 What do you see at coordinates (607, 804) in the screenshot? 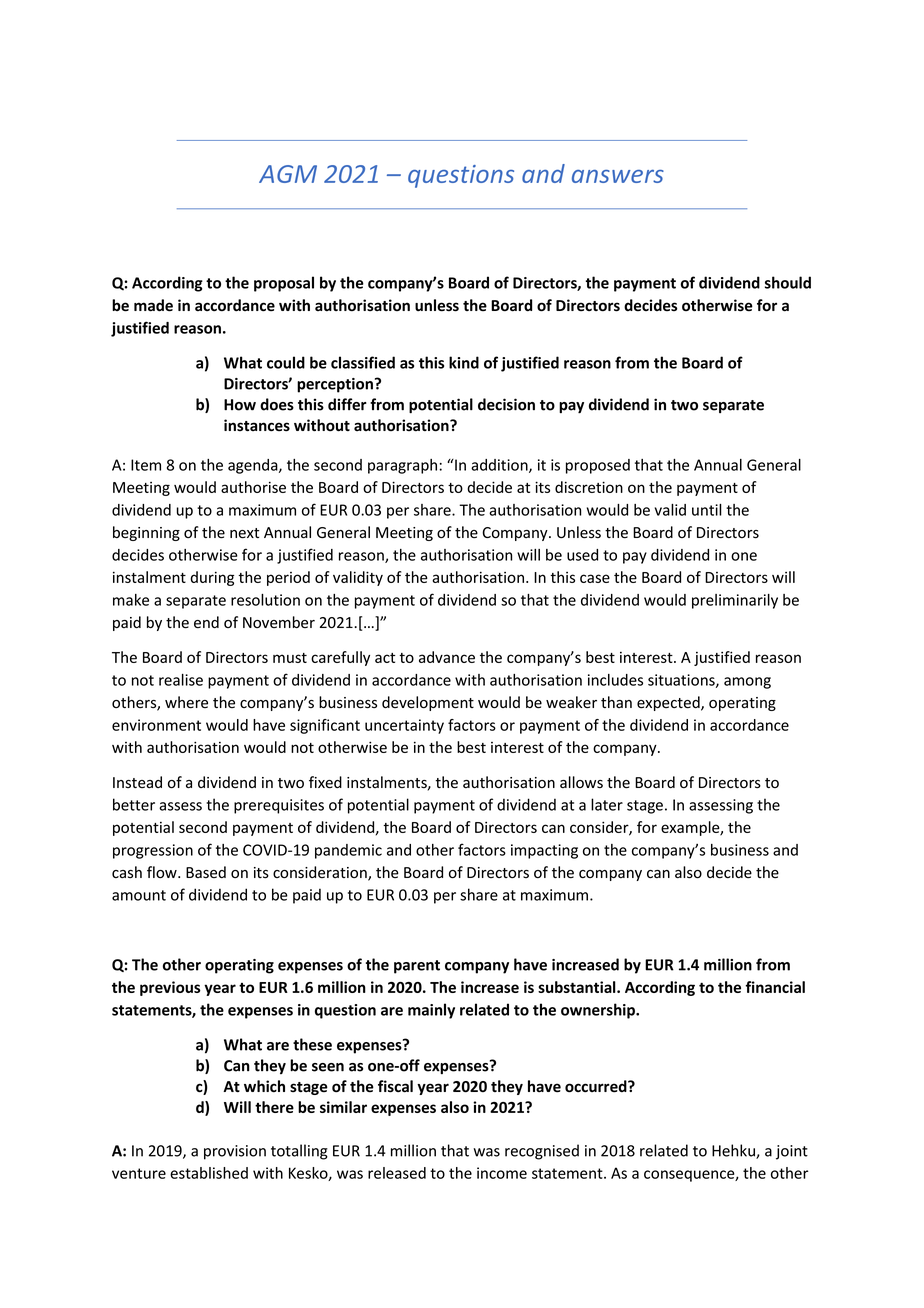
I see `later` at bounding box center [607, 804].
